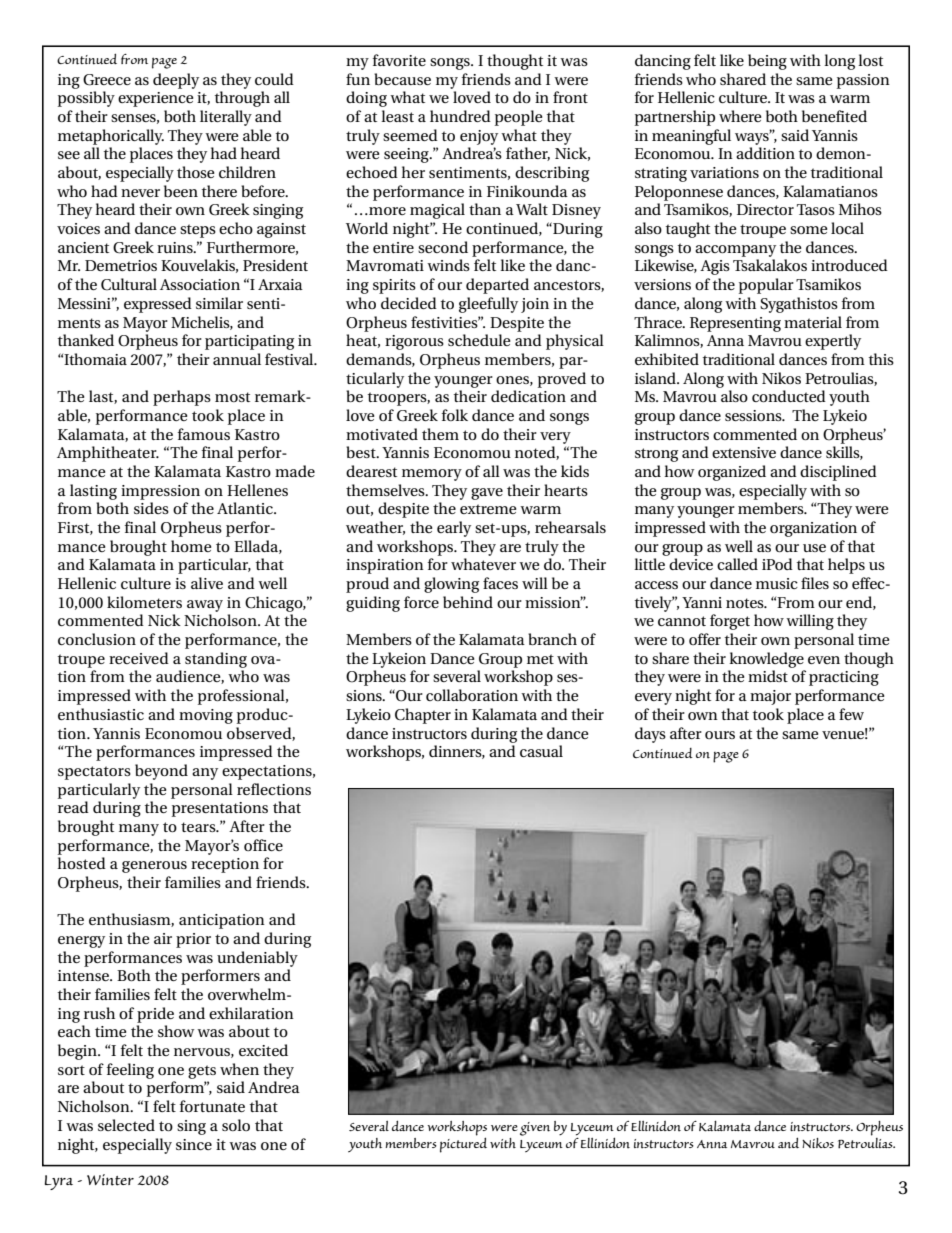 This document has width=952, height=1233. What do you see at coordinates (460, 116) in the document?
I see `hundred` at bounding box center [460, 116].
